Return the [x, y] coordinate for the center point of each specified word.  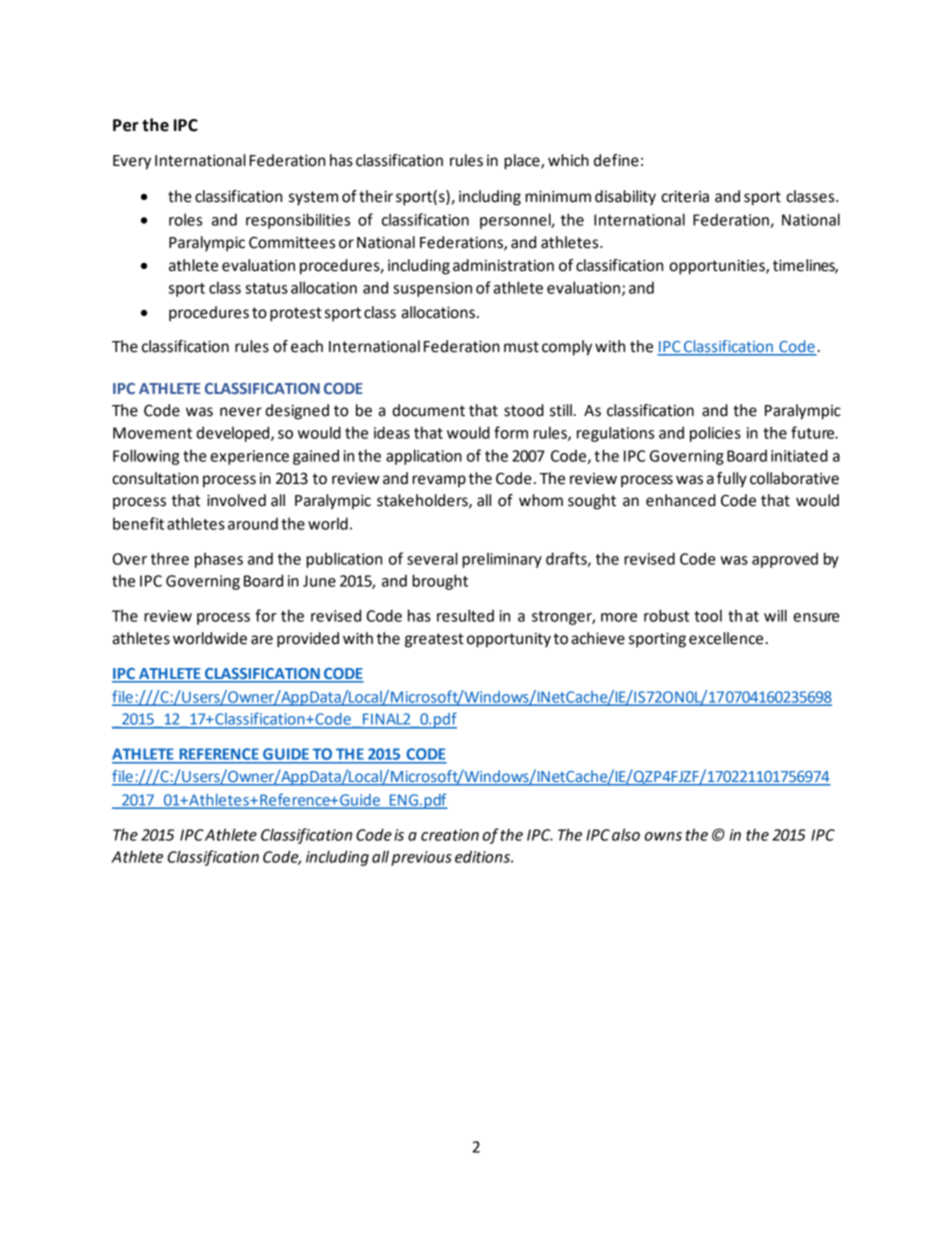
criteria [685, 196]
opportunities [718, 267]
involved [236, 500]
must [521, 347]
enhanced [681, 500]
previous [421, 858]
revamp [439, 481]
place [523, 162]
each [307, 346]
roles [185, 219]
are [262, 640]
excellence [726, 638]
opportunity [509, 640]
